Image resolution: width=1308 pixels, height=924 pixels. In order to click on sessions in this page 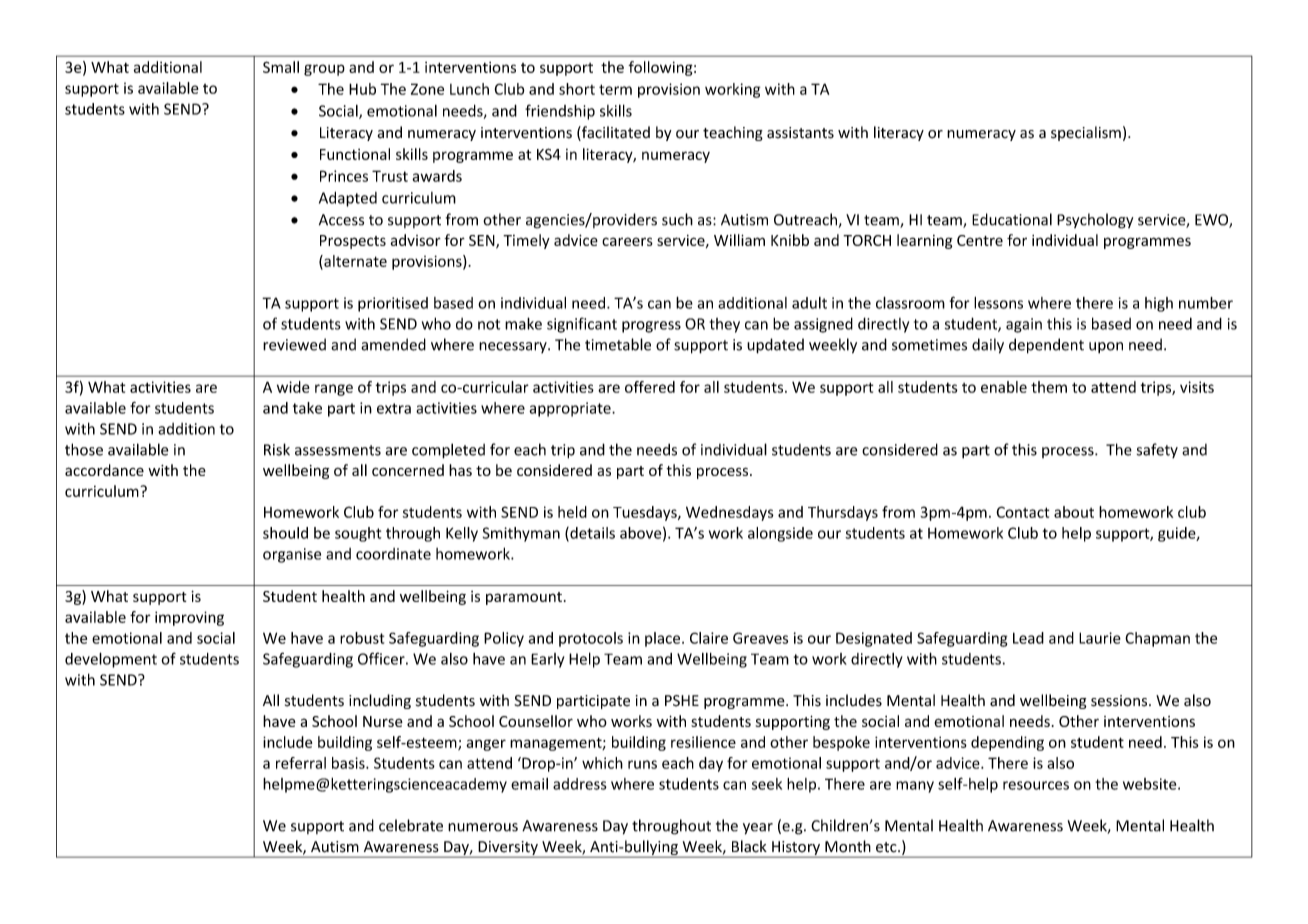, I will do `click(1120, 701)`.
